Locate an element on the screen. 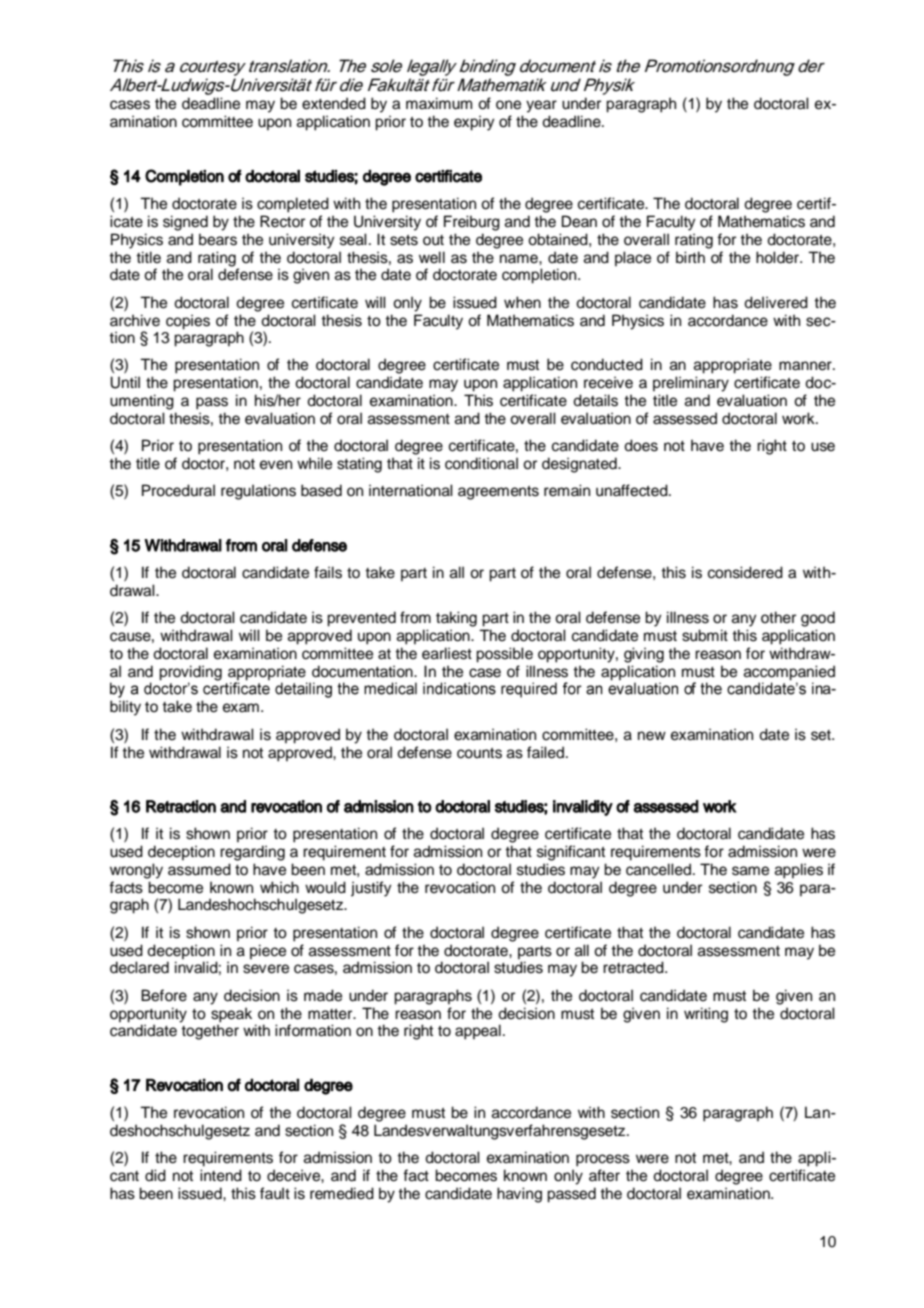  holder is located at coordinates (778, 257).
